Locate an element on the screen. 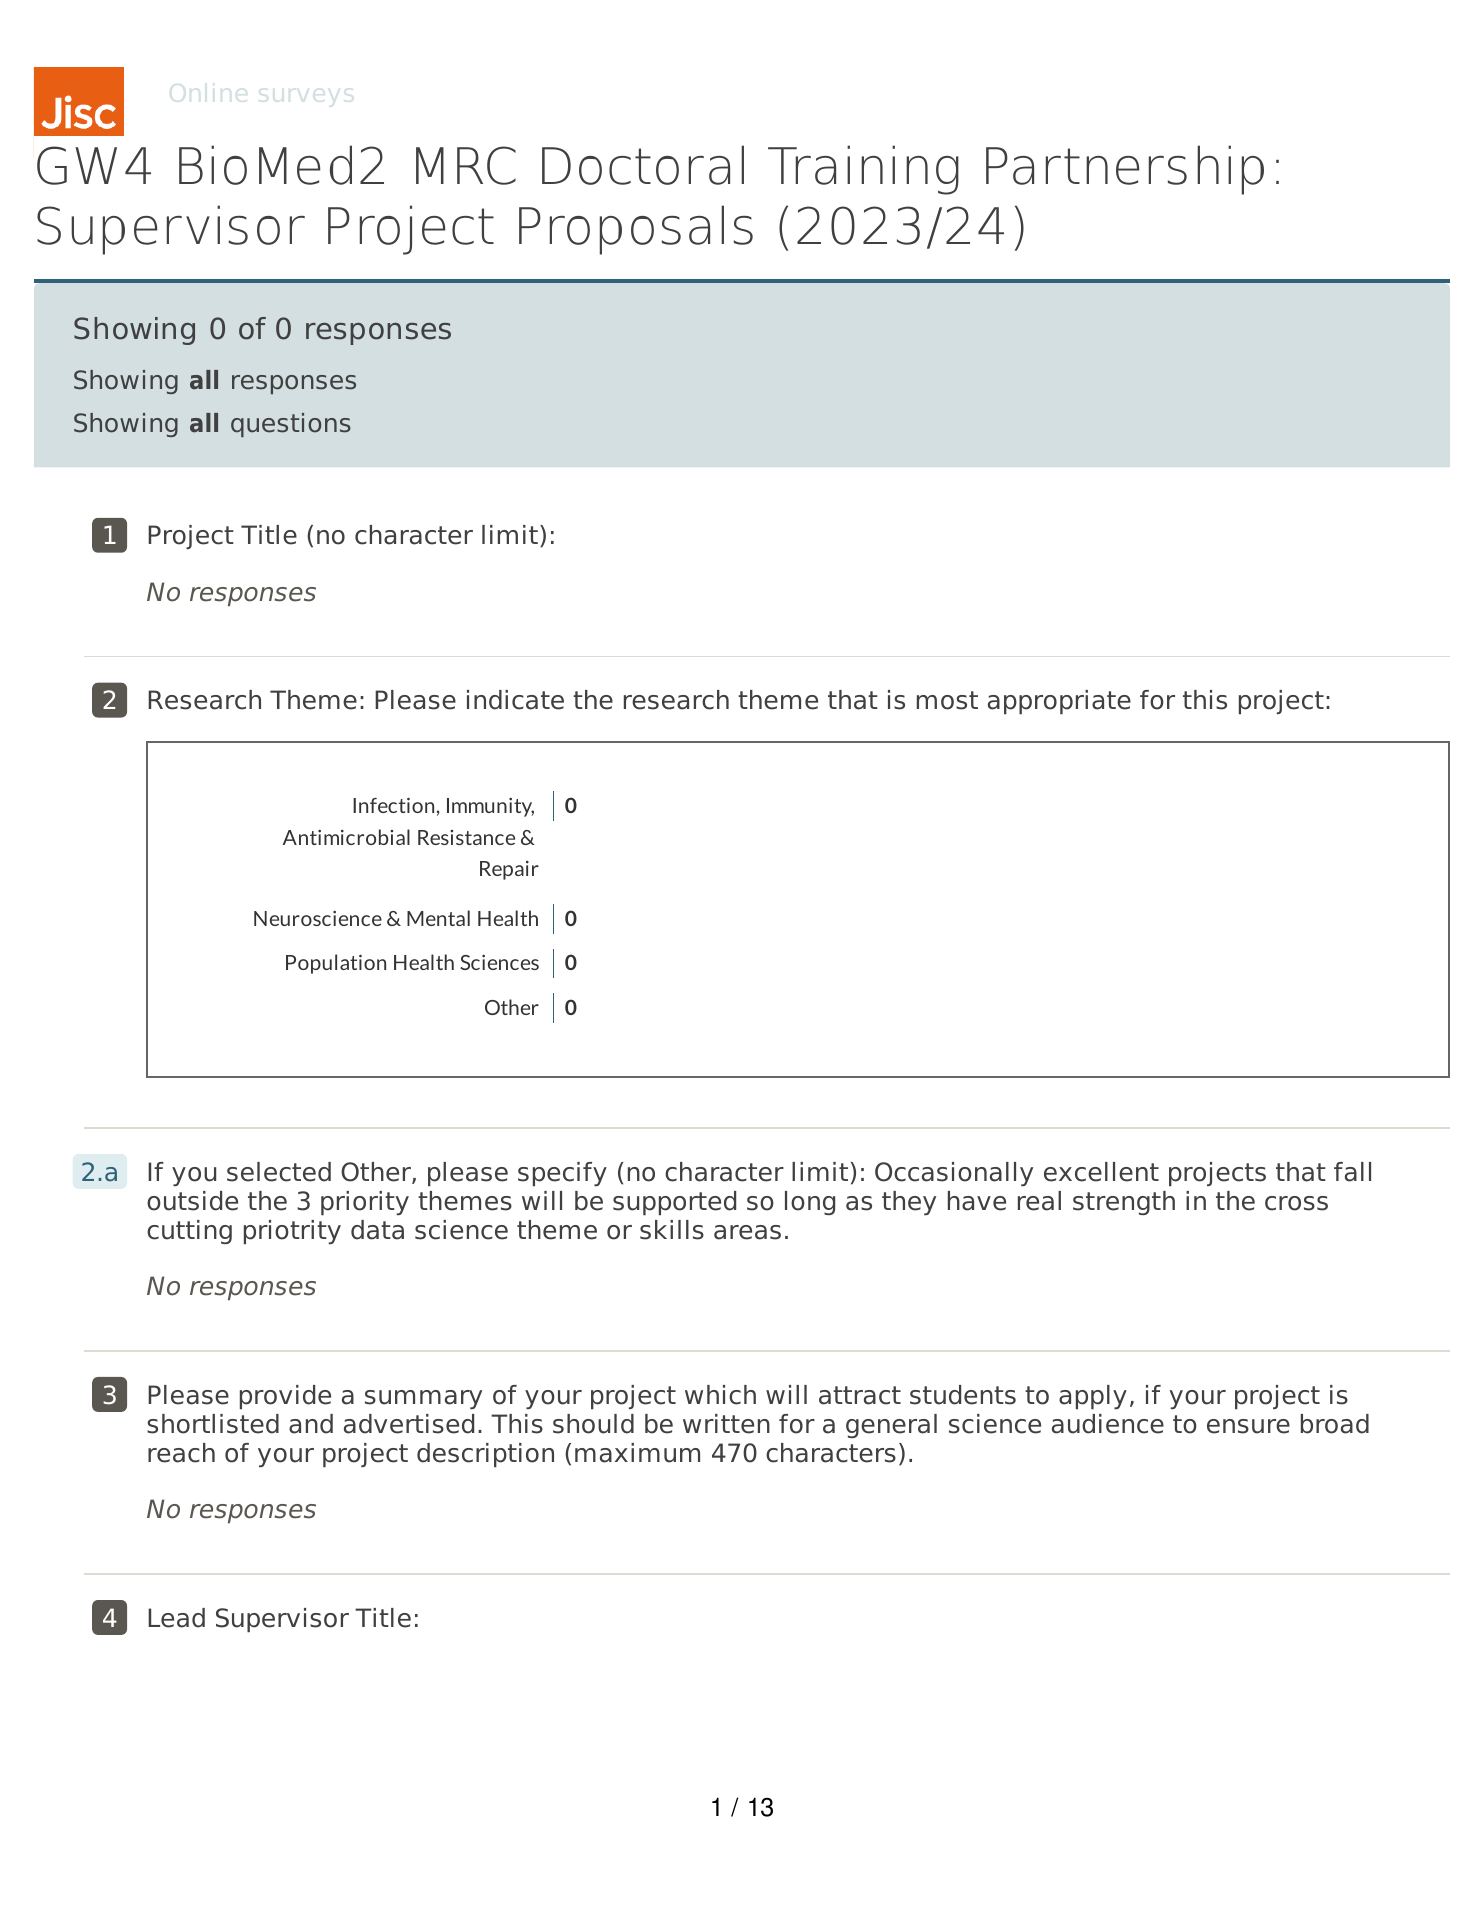  Lead is located at coordinates (176, 1618).
